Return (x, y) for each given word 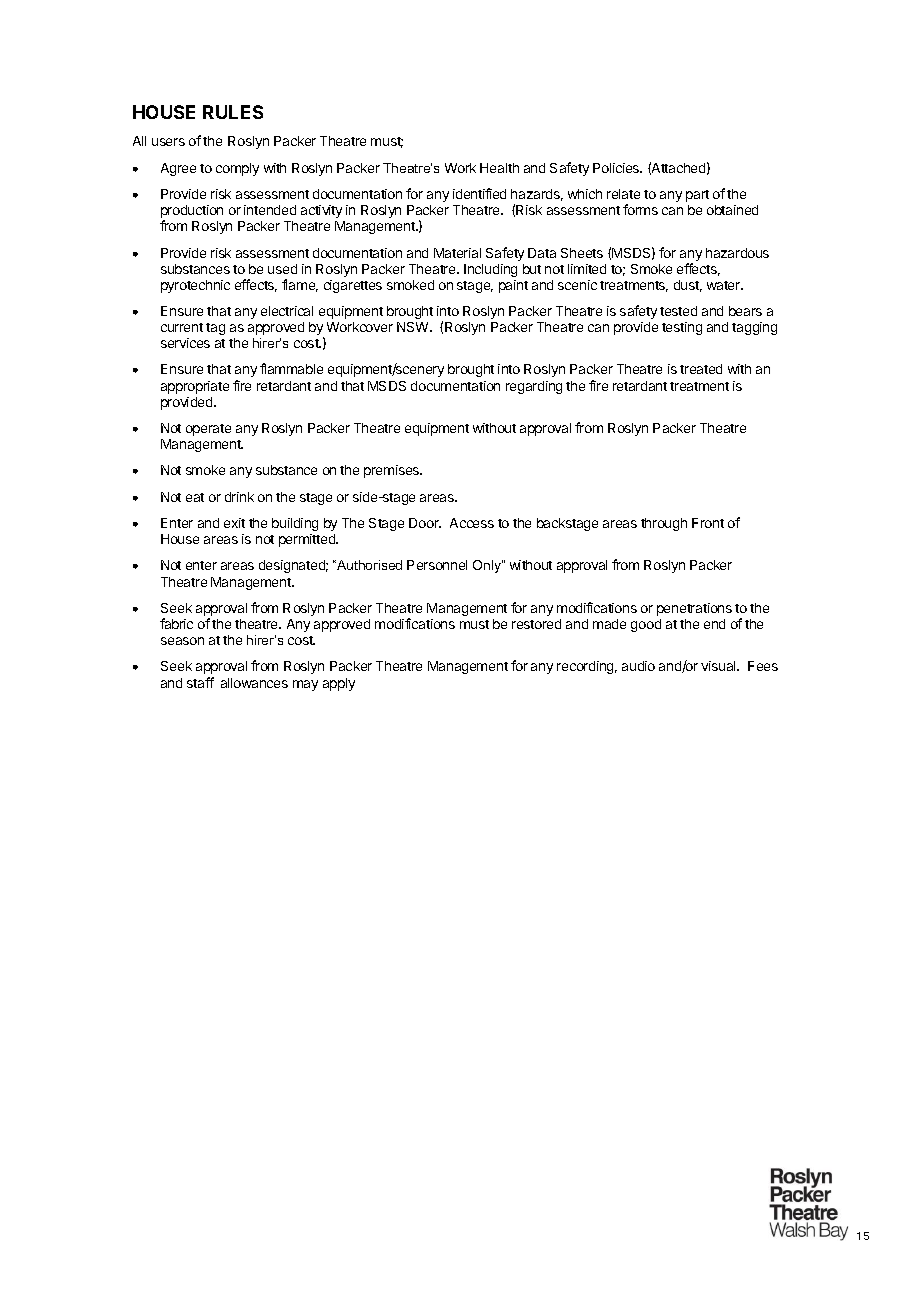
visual (719, 666)
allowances (254, 683)
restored (536, 624)
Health (499, 168)
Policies (617, 168)
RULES (233, 112)
